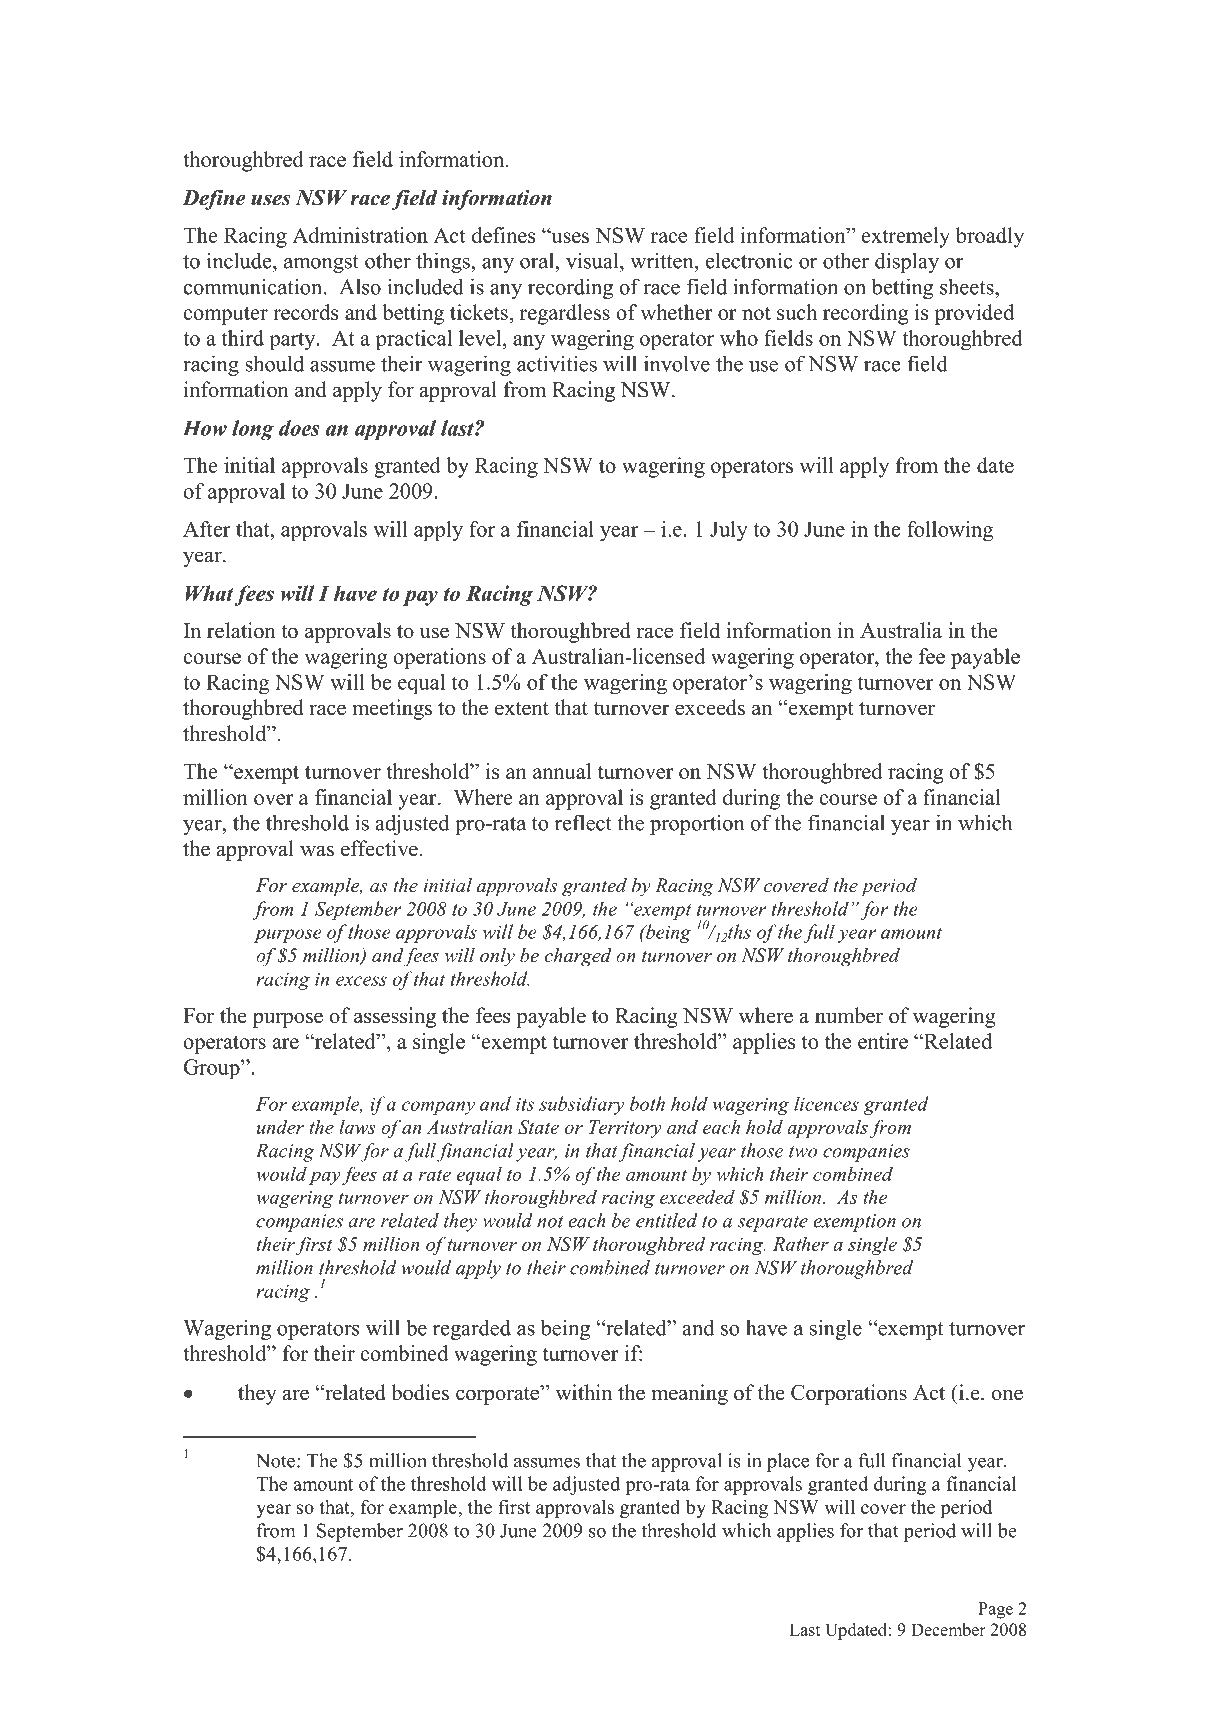  Describe the element at coordinates (593, 260) in the image. I see `visual` at that location.
